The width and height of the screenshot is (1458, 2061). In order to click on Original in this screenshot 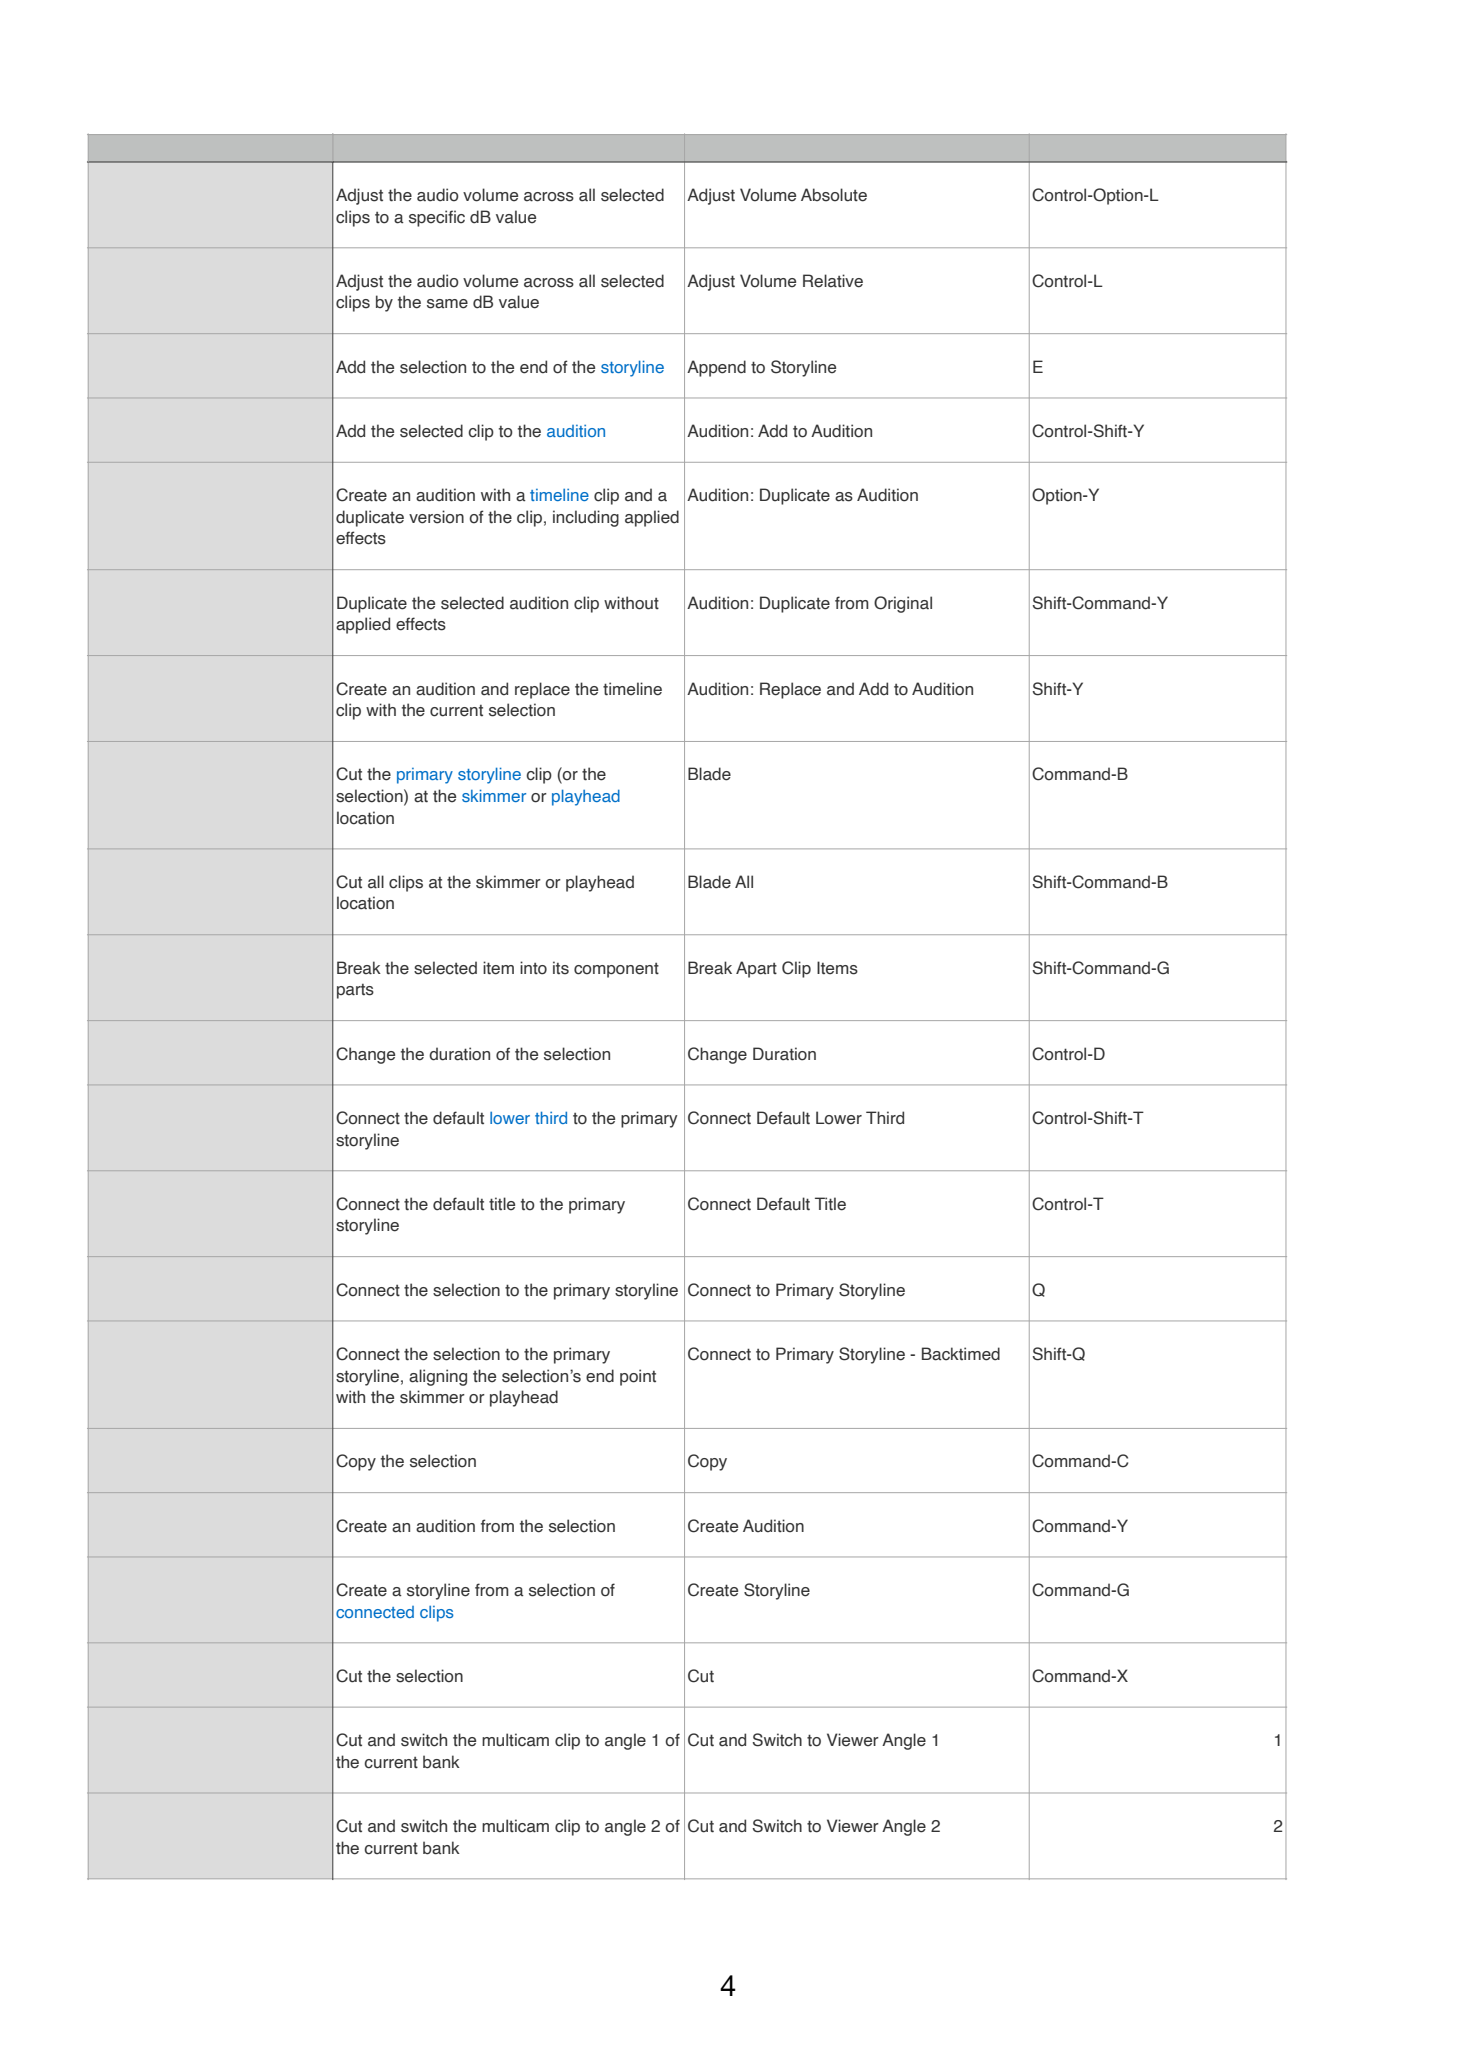, I will do `click(903, 604)`.
